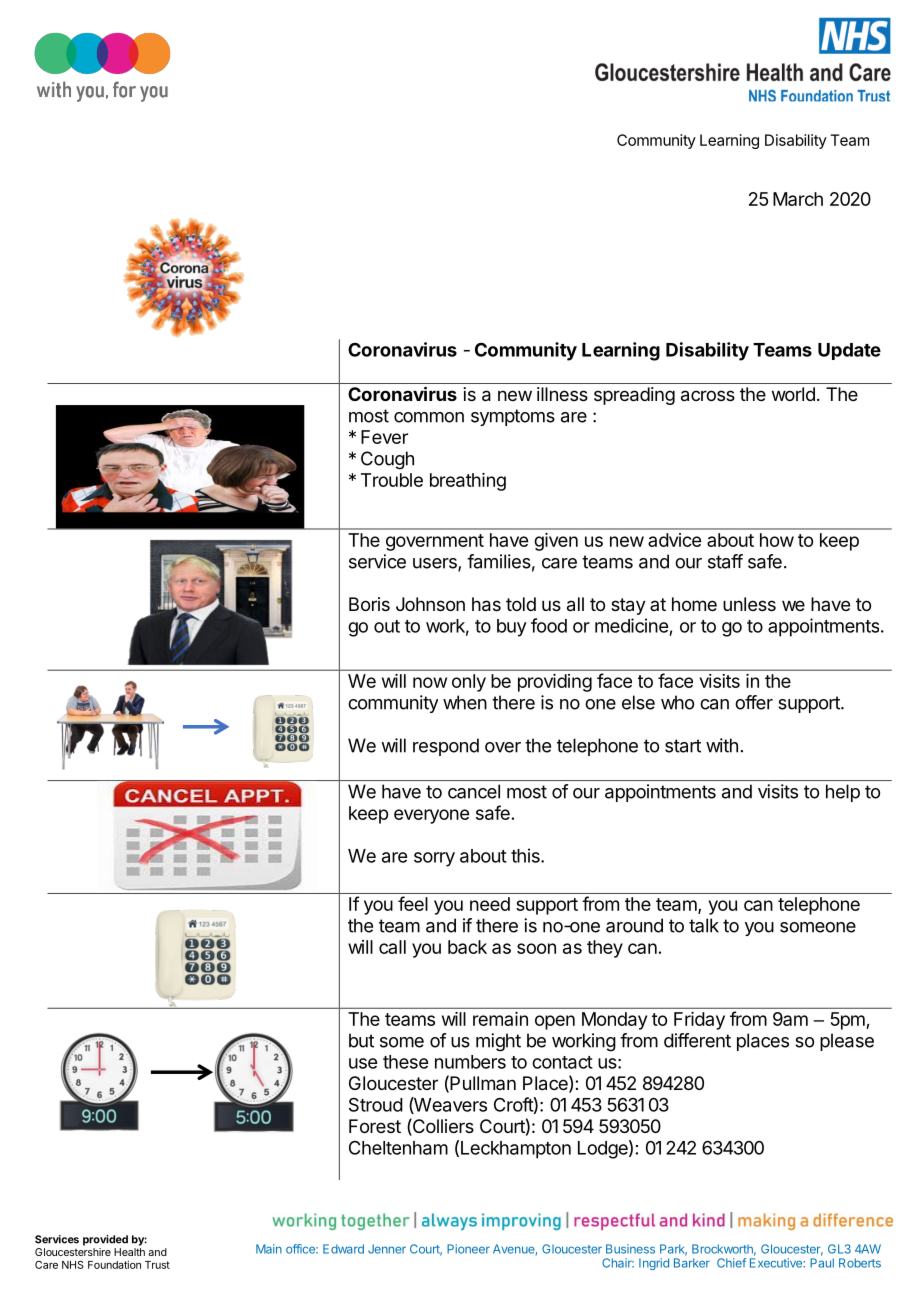 This screenshot has width=924, height=1308. I want to click on talk, so click(704, 925).
